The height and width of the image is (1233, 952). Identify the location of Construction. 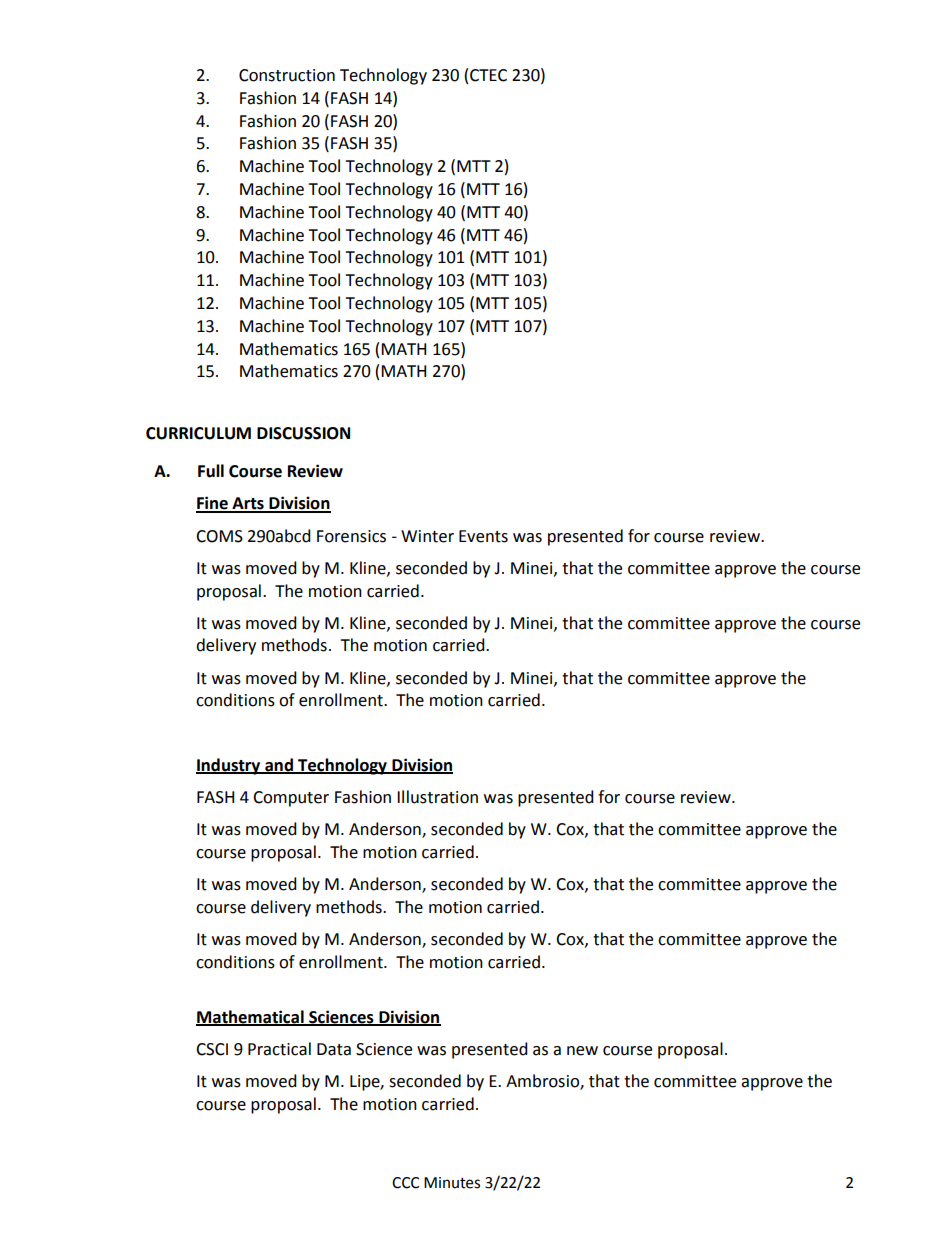
(287, 75).
